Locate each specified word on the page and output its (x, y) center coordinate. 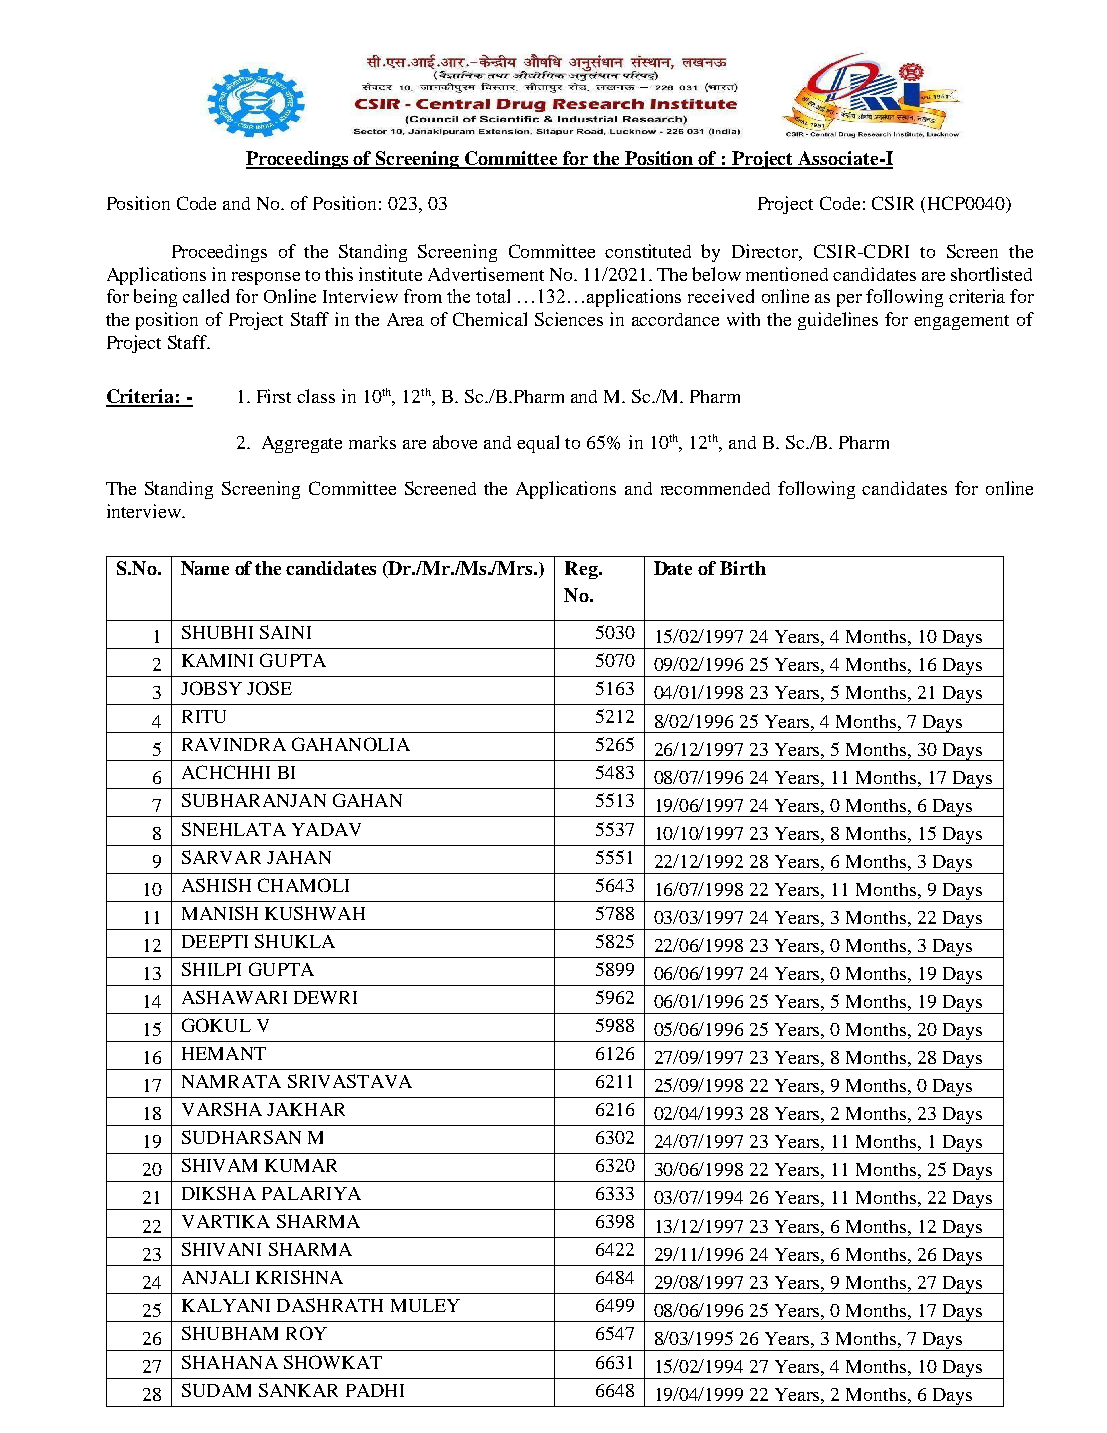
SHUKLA (295, 941)
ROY (306, 1333)
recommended (715, 488)
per (849, 300)
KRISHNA (299, 1277)
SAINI (285, 632)
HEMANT (224, 1053)
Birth (743, 568)
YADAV (326, 829)
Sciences (569, 319)
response (266, 278)
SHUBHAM (230, 1333)
